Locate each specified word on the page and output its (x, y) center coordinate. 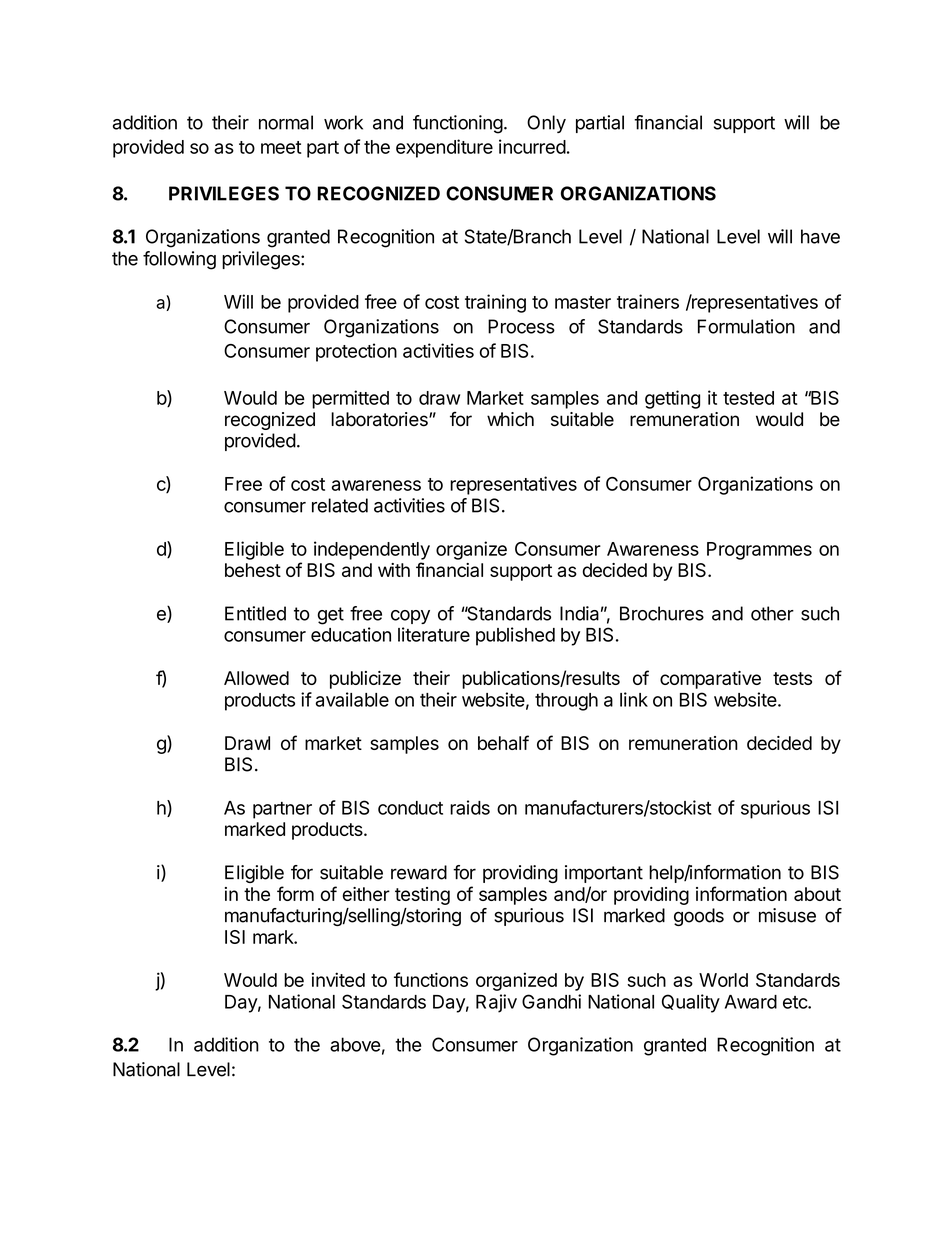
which (510, 419)
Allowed (256, 678)
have (820, 236)
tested (748, 398)
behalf (503, 742)
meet (281, 147)
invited (338, 979)
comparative (710, 680)
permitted (350, 399)
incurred (532, 146)
